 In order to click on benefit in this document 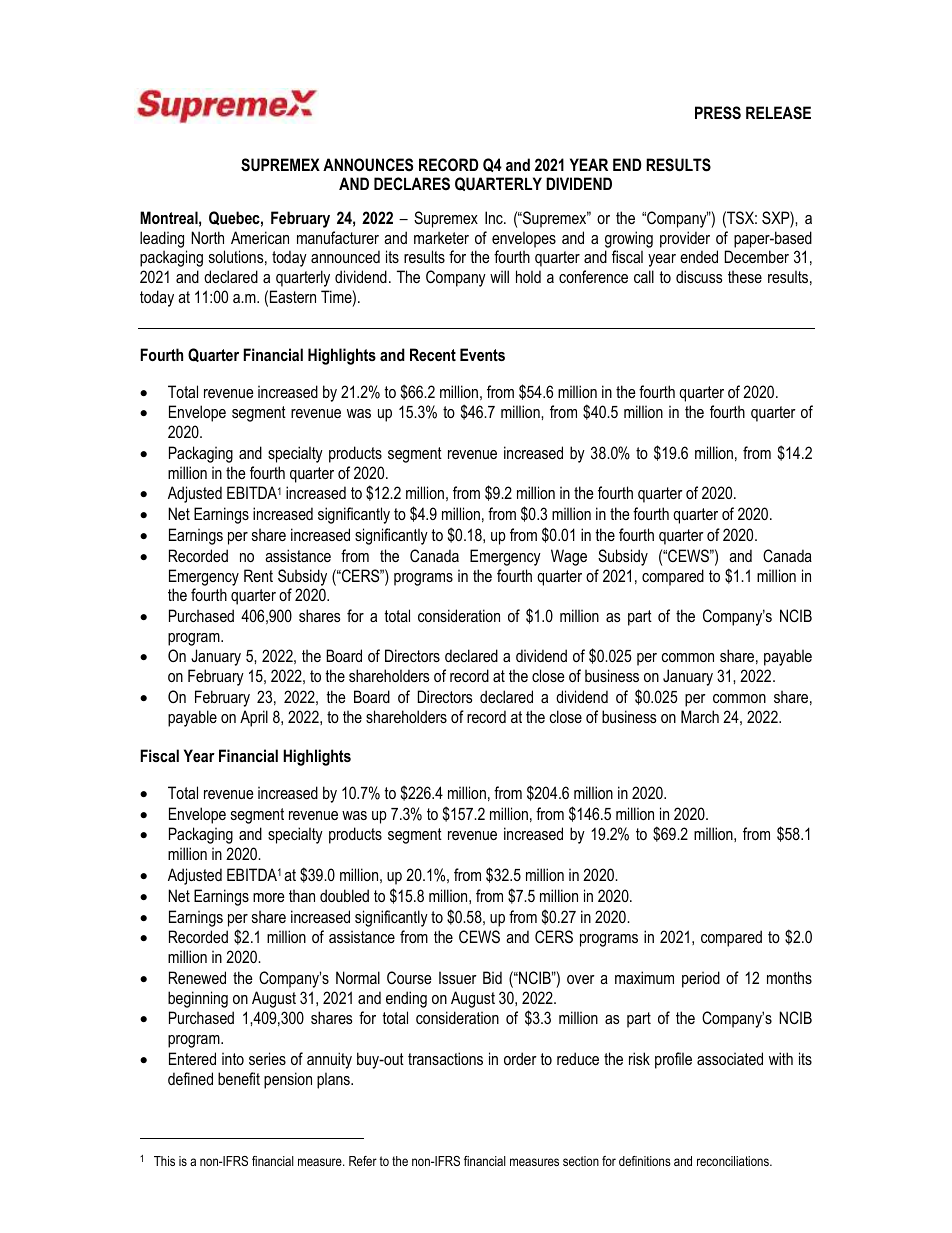, I will do `click(239, 1078)`.
